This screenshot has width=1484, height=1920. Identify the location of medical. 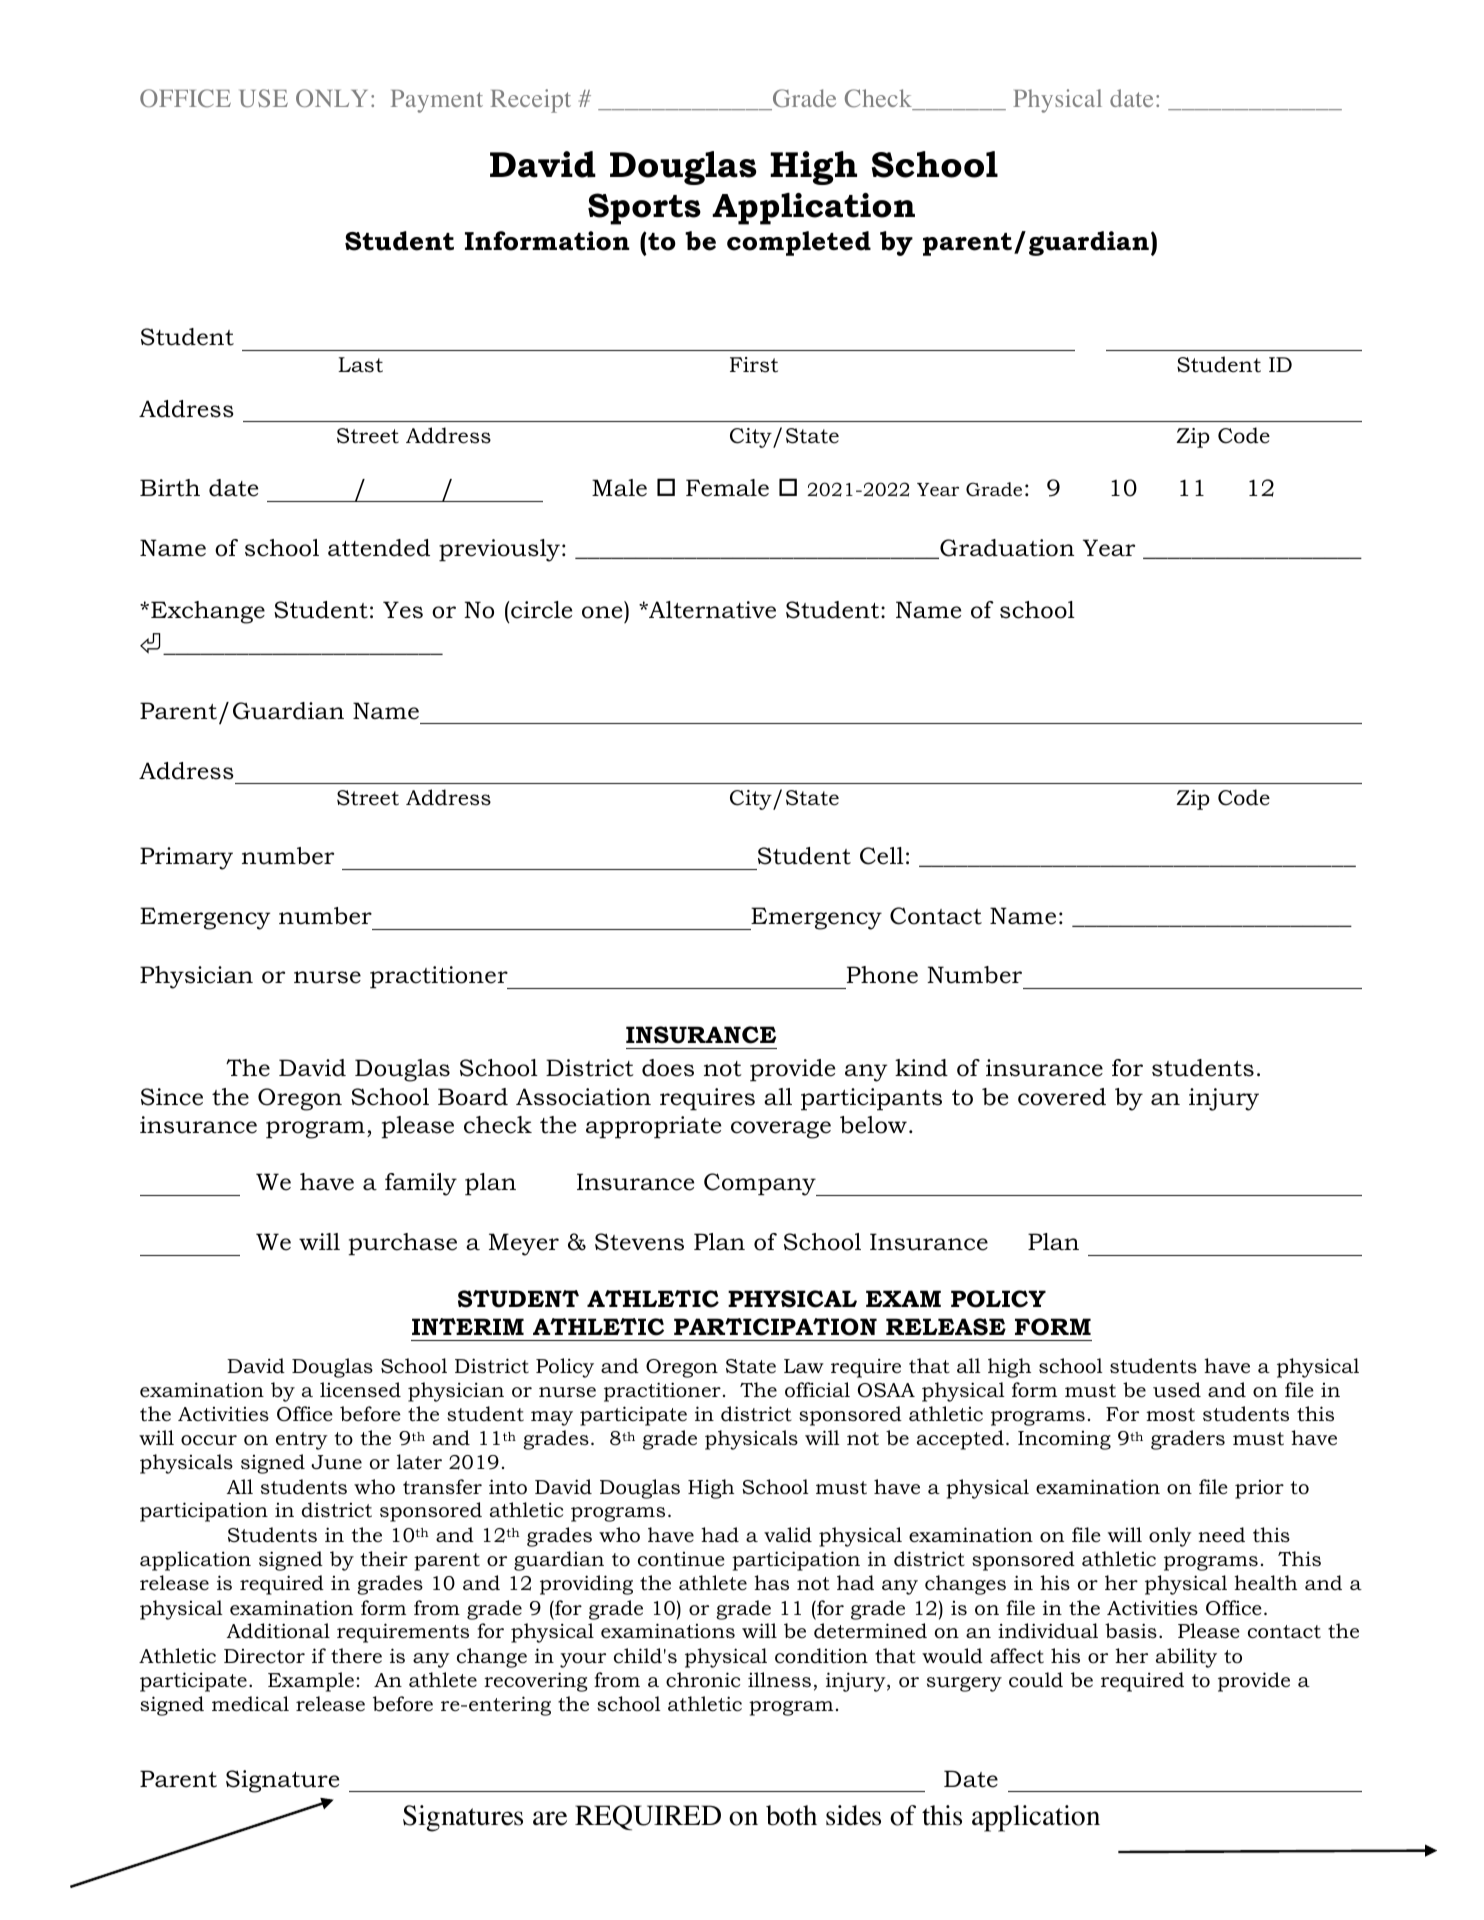
(250, 1704).
